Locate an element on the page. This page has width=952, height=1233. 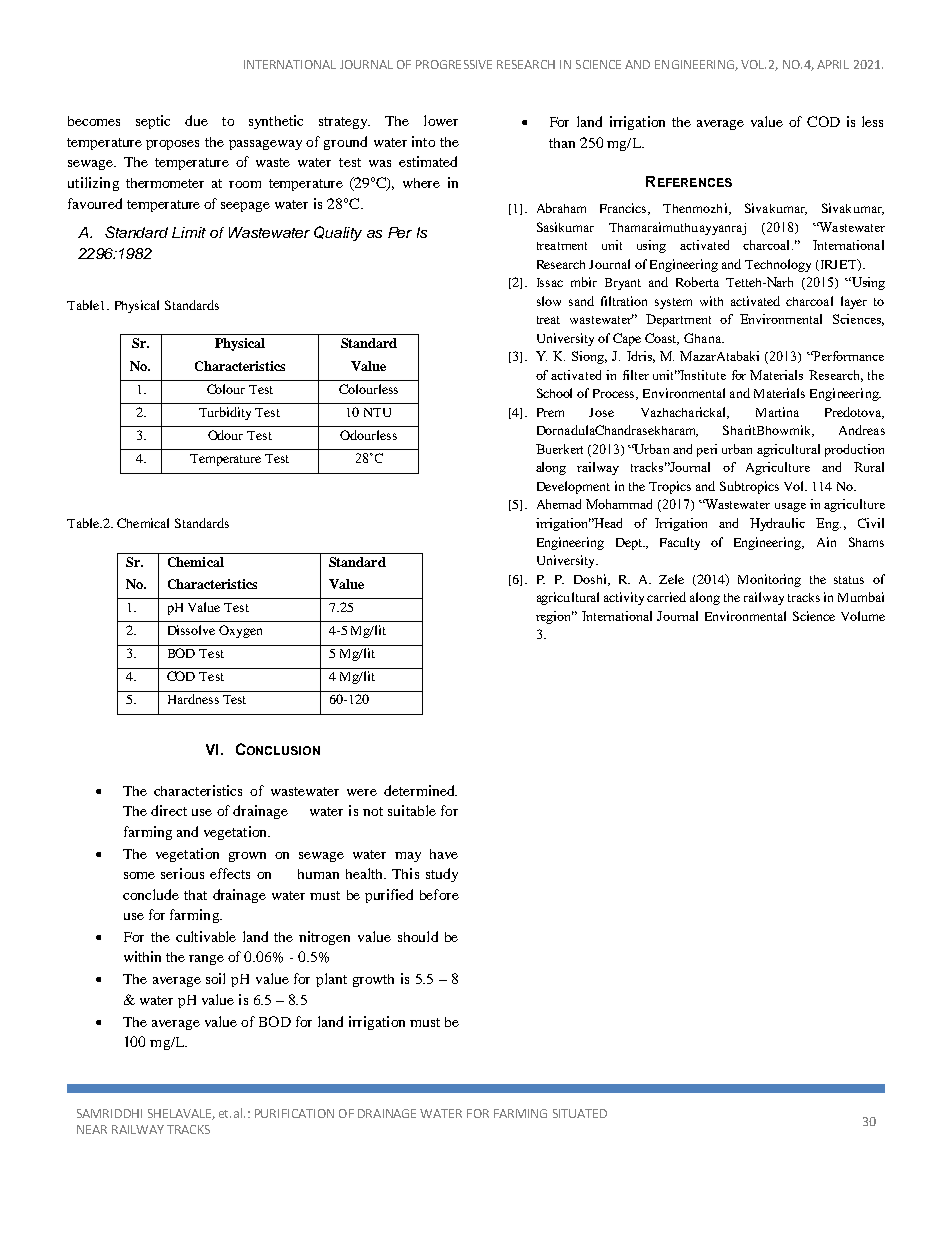
region is located at coordinates (555, 617).
